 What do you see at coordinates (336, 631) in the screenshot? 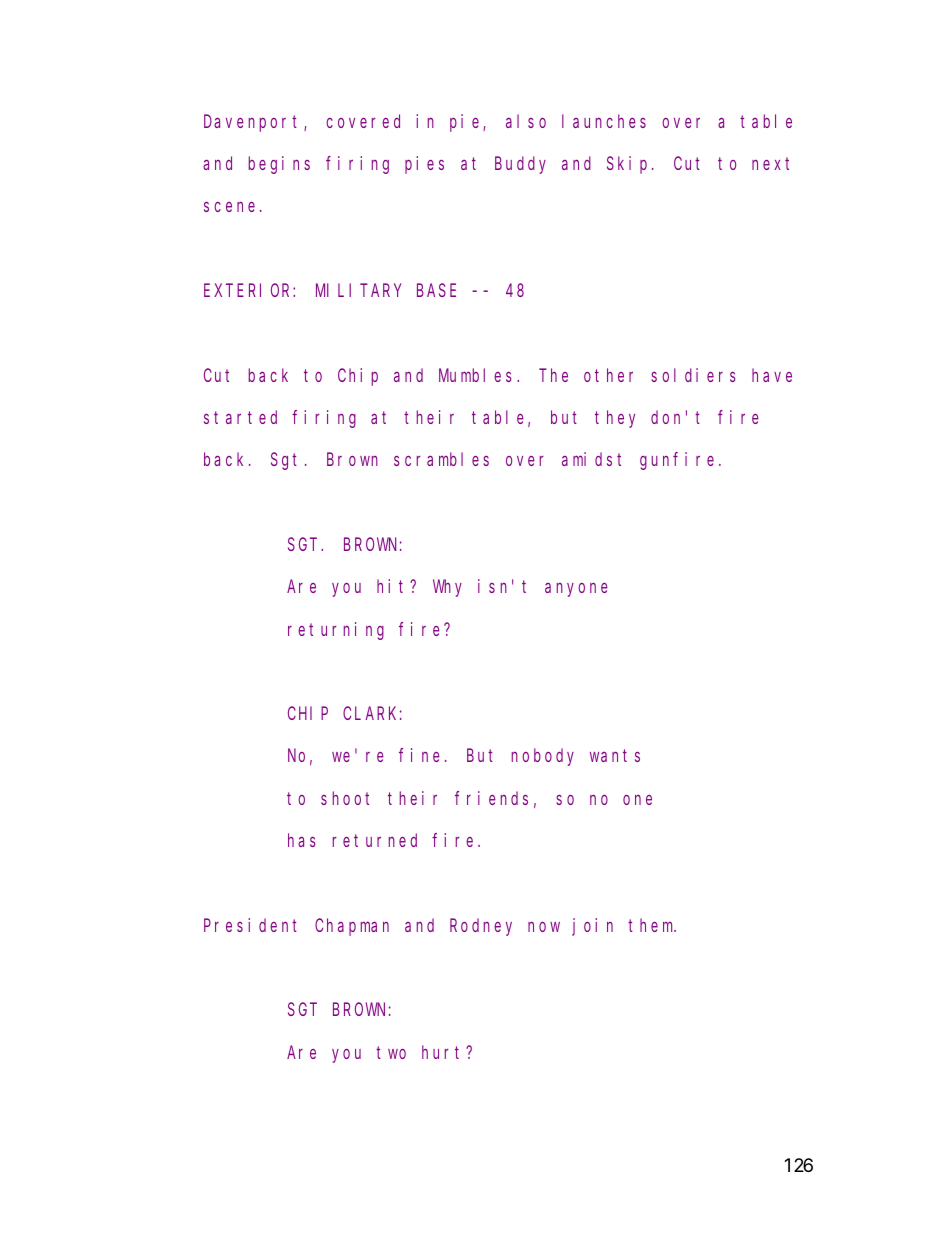
I see `returning` at bounding box center [336, 631].
